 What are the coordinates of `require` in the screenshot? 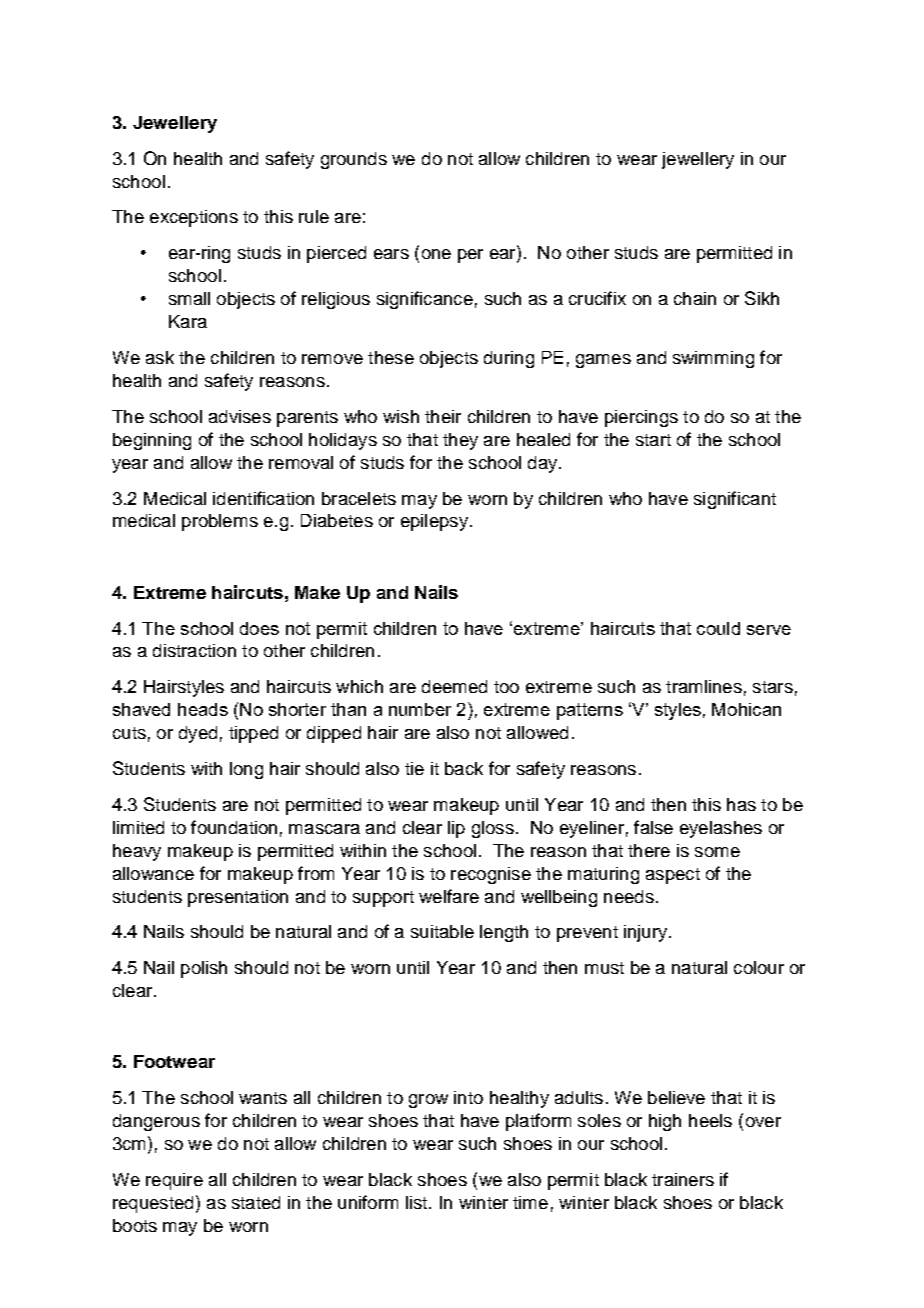 It's located at (174, 1181).
